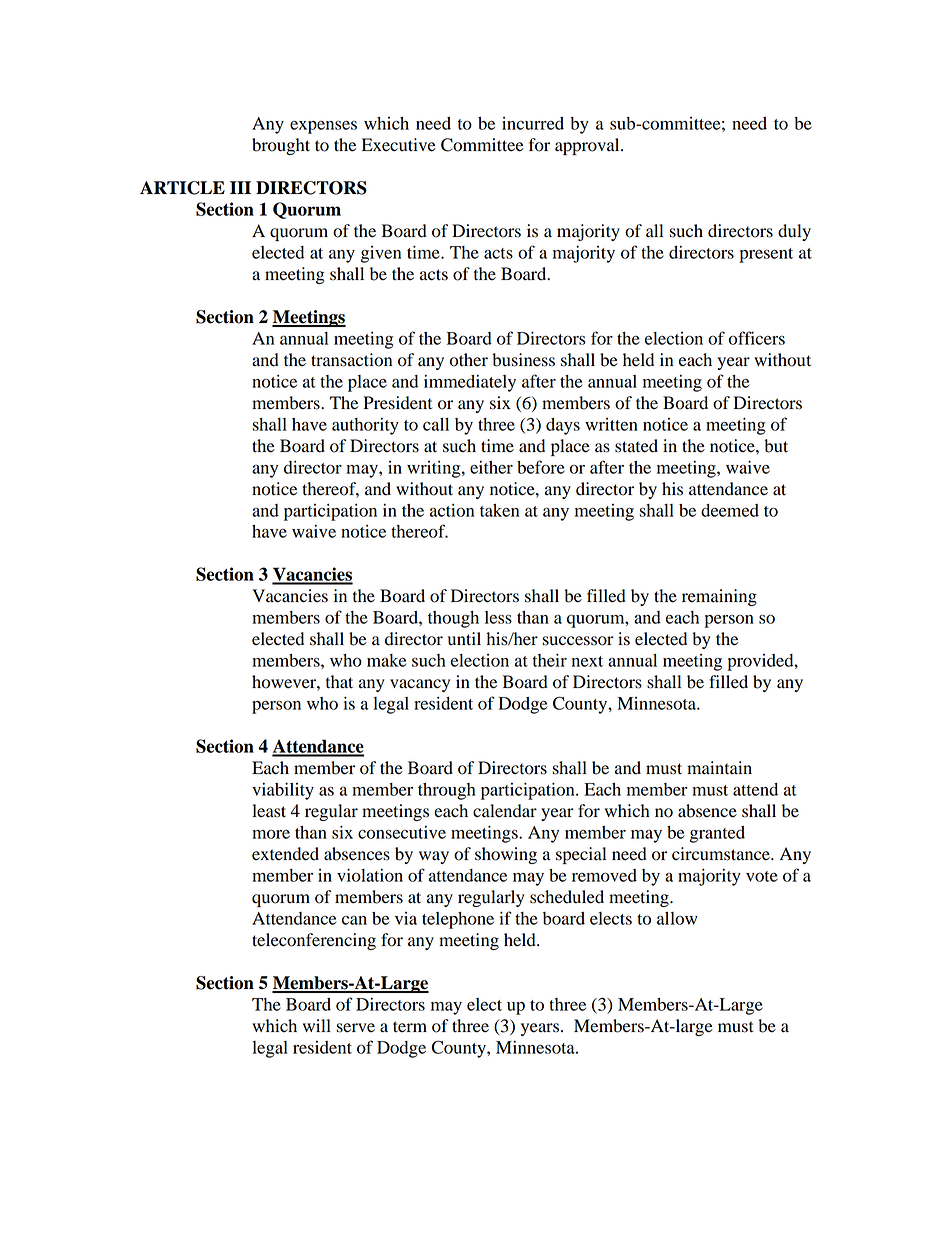 The image size is (952, 1233). Describe the element at coordinates (281, 146) in the document. I see `brought` at that location.
